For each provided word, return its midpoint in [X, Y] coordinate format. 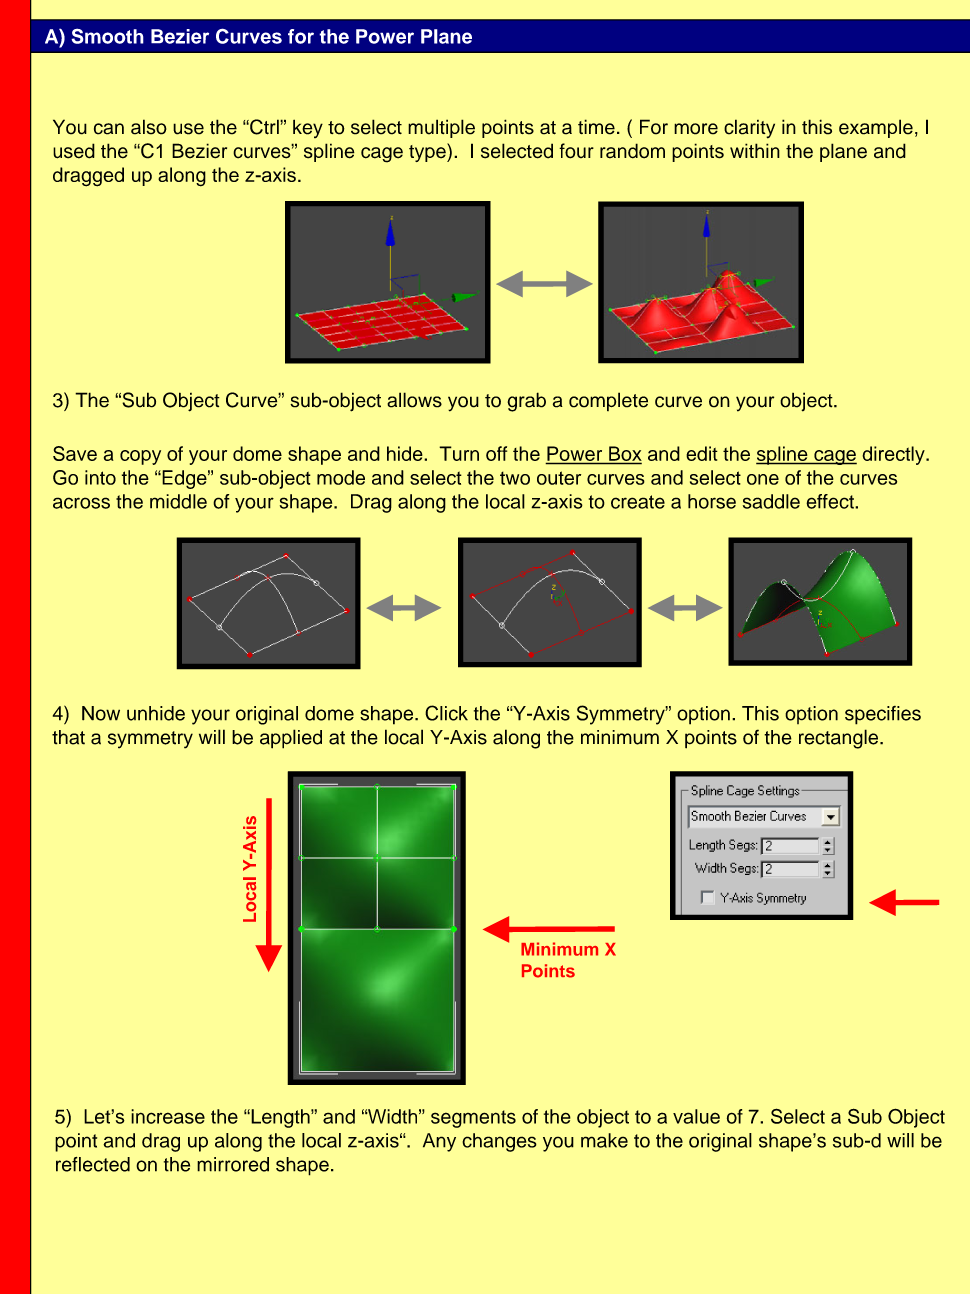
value [696, 1116]
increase [168, 1116]
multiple [441, 128]
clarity [749, 129]
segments [473, 1119]
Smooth [107, 36]
